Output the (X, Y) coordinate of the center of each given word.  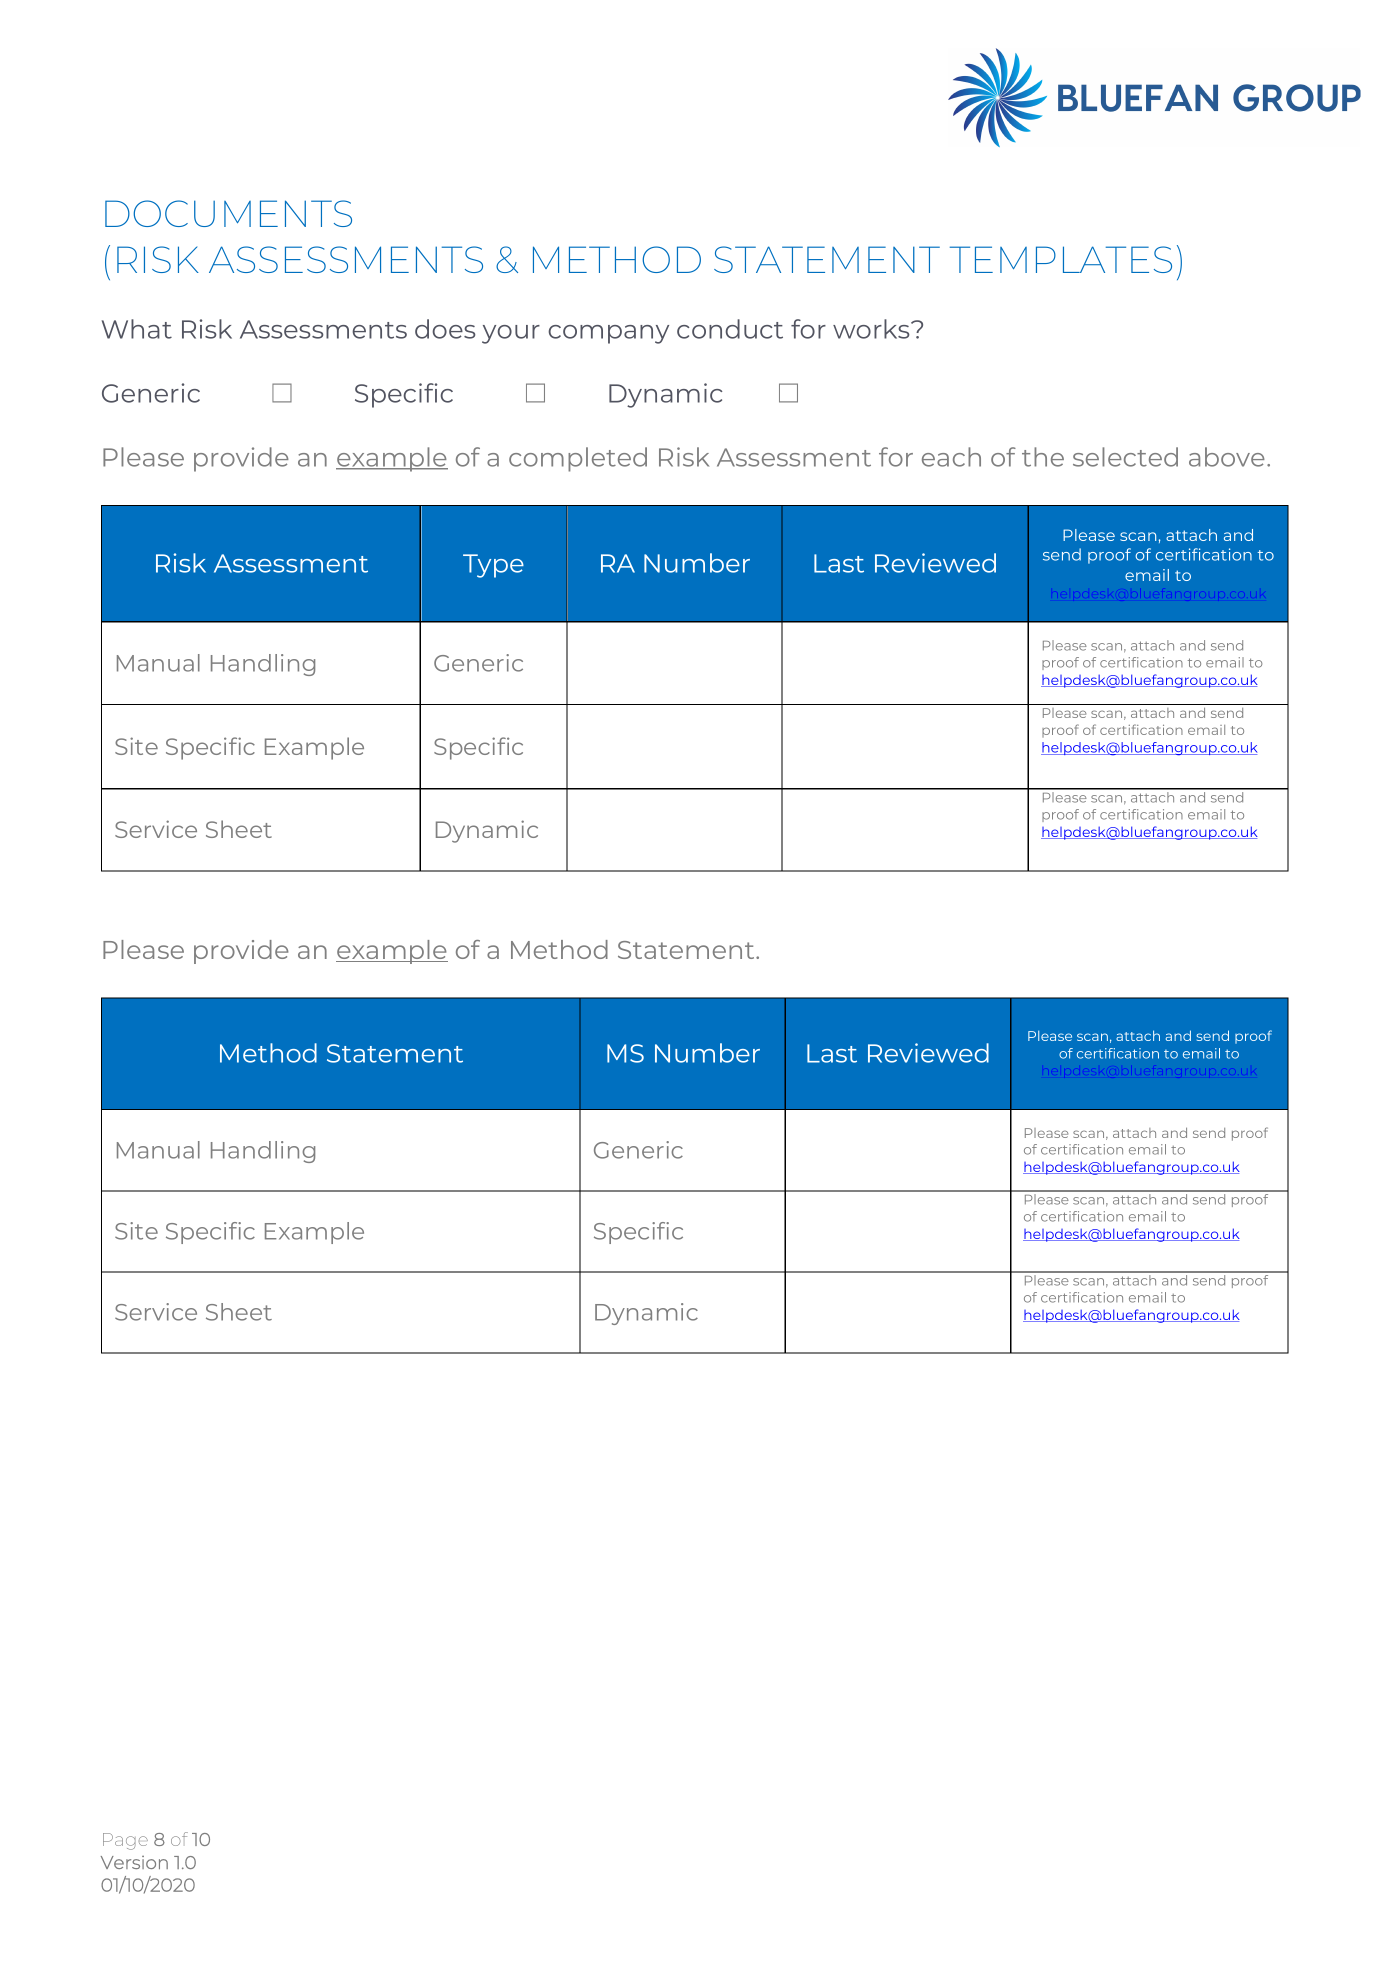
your (511, 334)
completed (578, 459)
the (1043, 457)
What (137, 329)
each (951, 457)
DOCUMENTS (228, 213)
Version (134, 1862)
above (1227, 457)
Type (493, 566)
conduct (730, 329)
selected (1125, 457)
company (608, 334)
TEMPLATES (1061, 259)
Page (125, 1841)
